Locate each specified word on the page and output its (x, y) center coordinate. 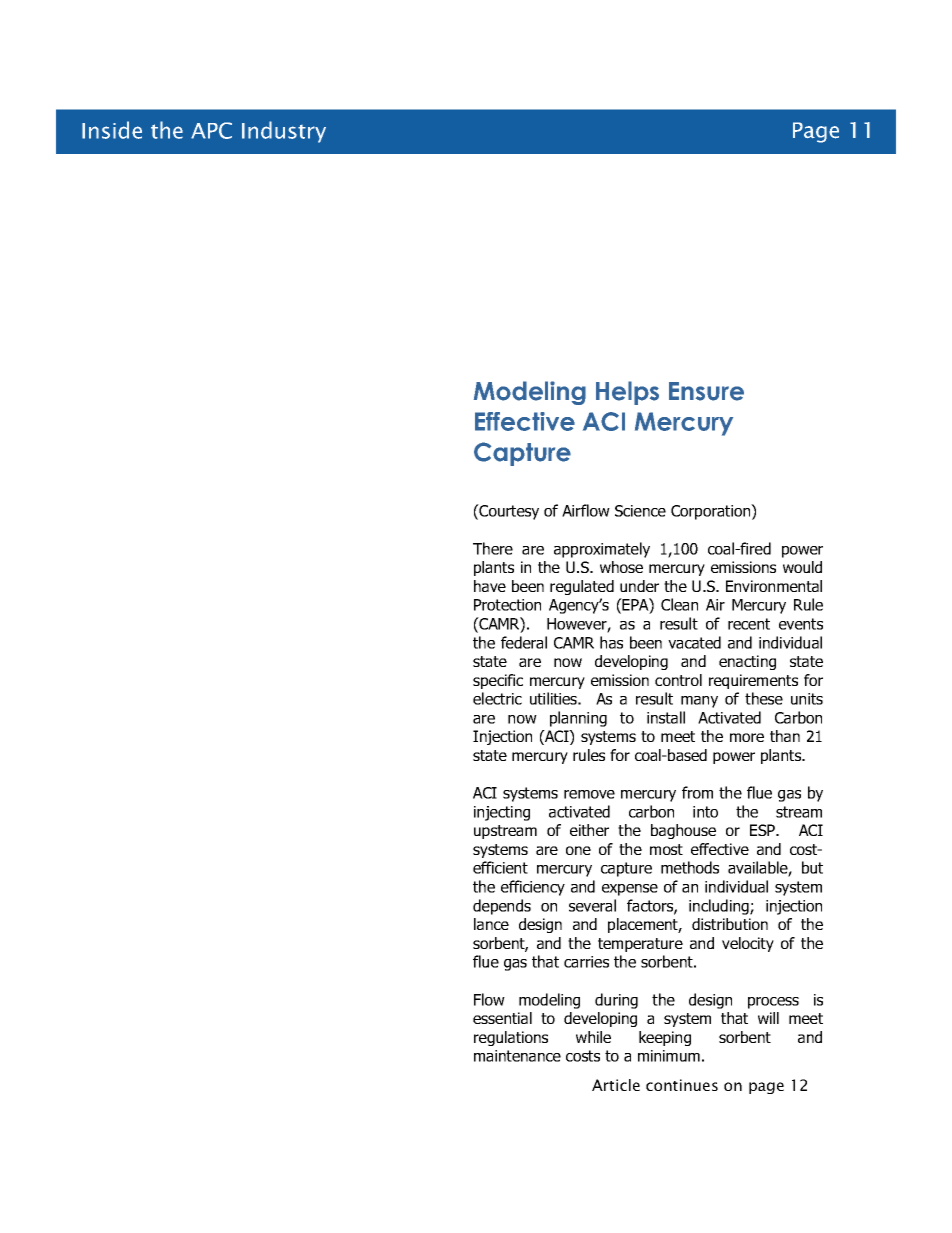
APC (211, 130)
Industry (284, 132)
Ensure (706, 391)
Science (640, 511)
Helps (627, 393)
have (490, 586)
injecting (502, 813)
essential (502, 1018)
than (785, 736)
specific (498, 681)
